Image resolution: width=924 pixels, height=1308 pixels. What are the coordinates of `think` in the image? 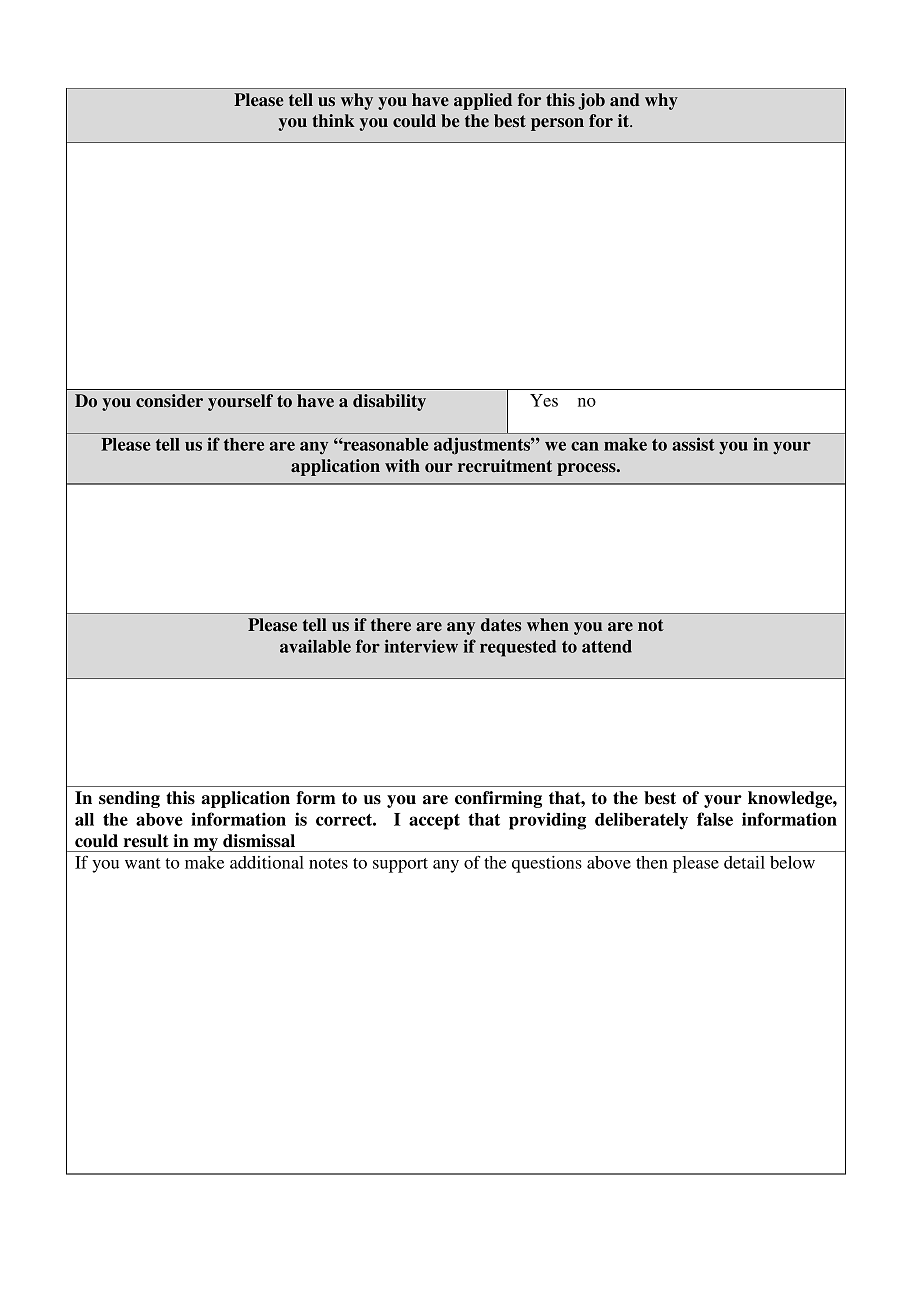 It's located at (333, 120).
